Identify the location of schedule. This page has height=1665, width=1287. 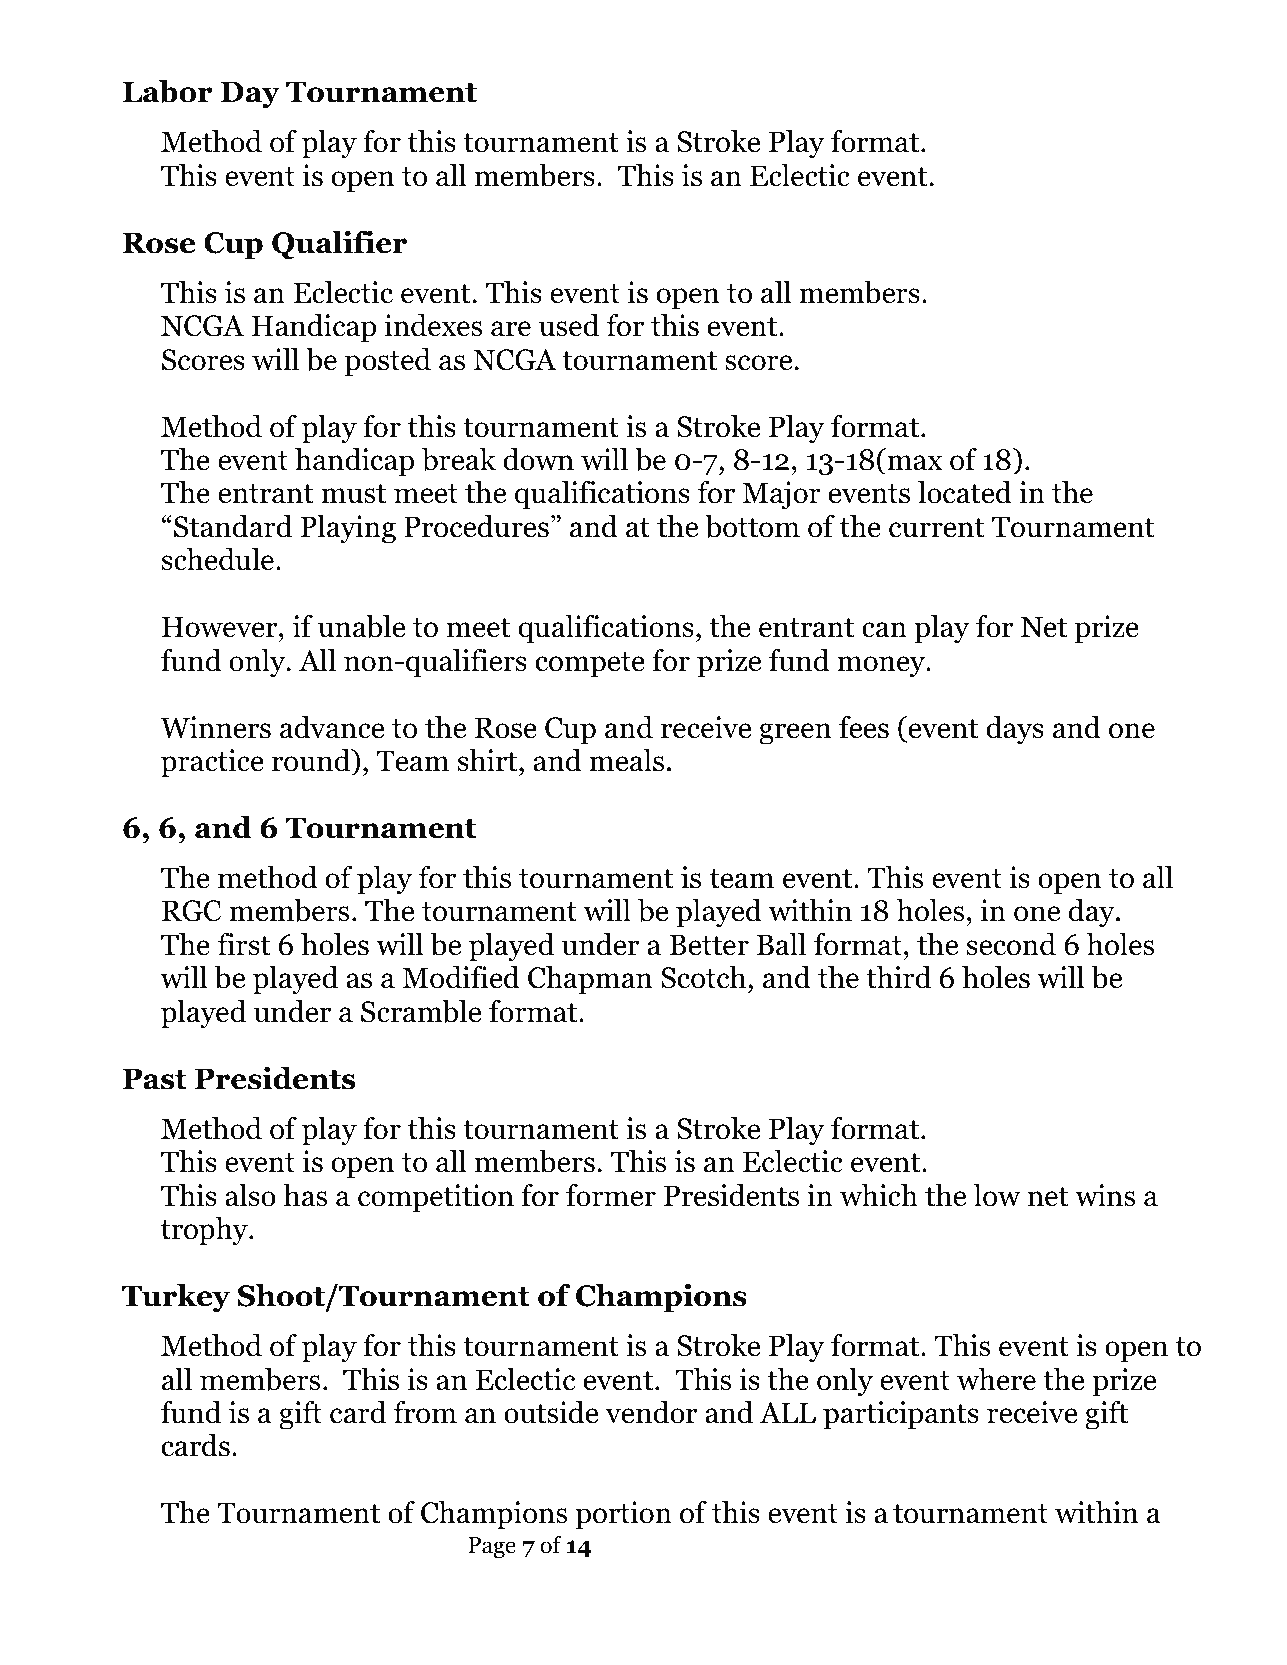
(219, 559).
